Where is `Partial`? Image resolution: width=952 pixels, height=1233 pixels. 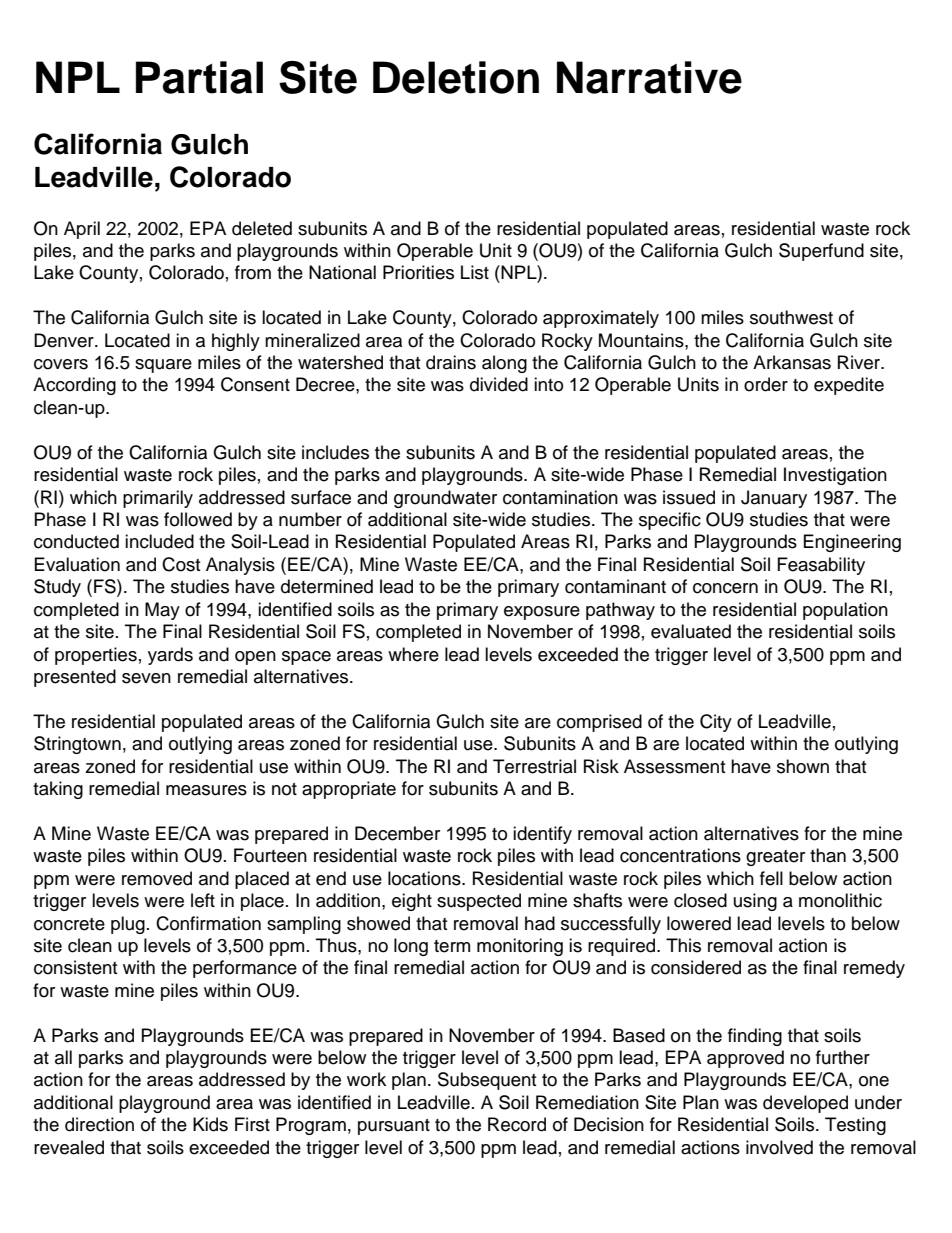
Partial is located at coordinates (199, 77).
